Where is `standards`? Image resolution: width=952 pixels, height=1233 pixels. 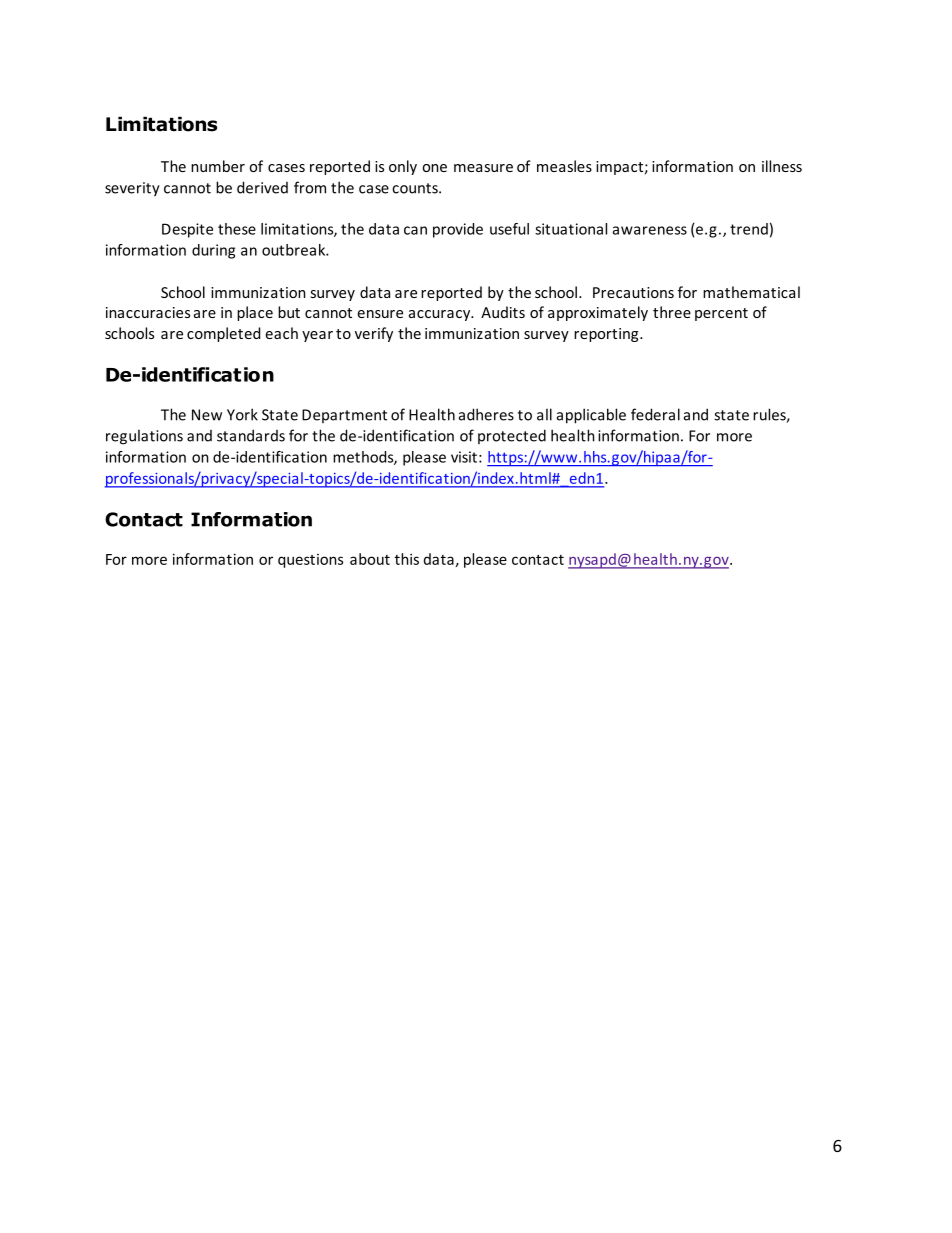 standards is located at coordinates (251, 435).
